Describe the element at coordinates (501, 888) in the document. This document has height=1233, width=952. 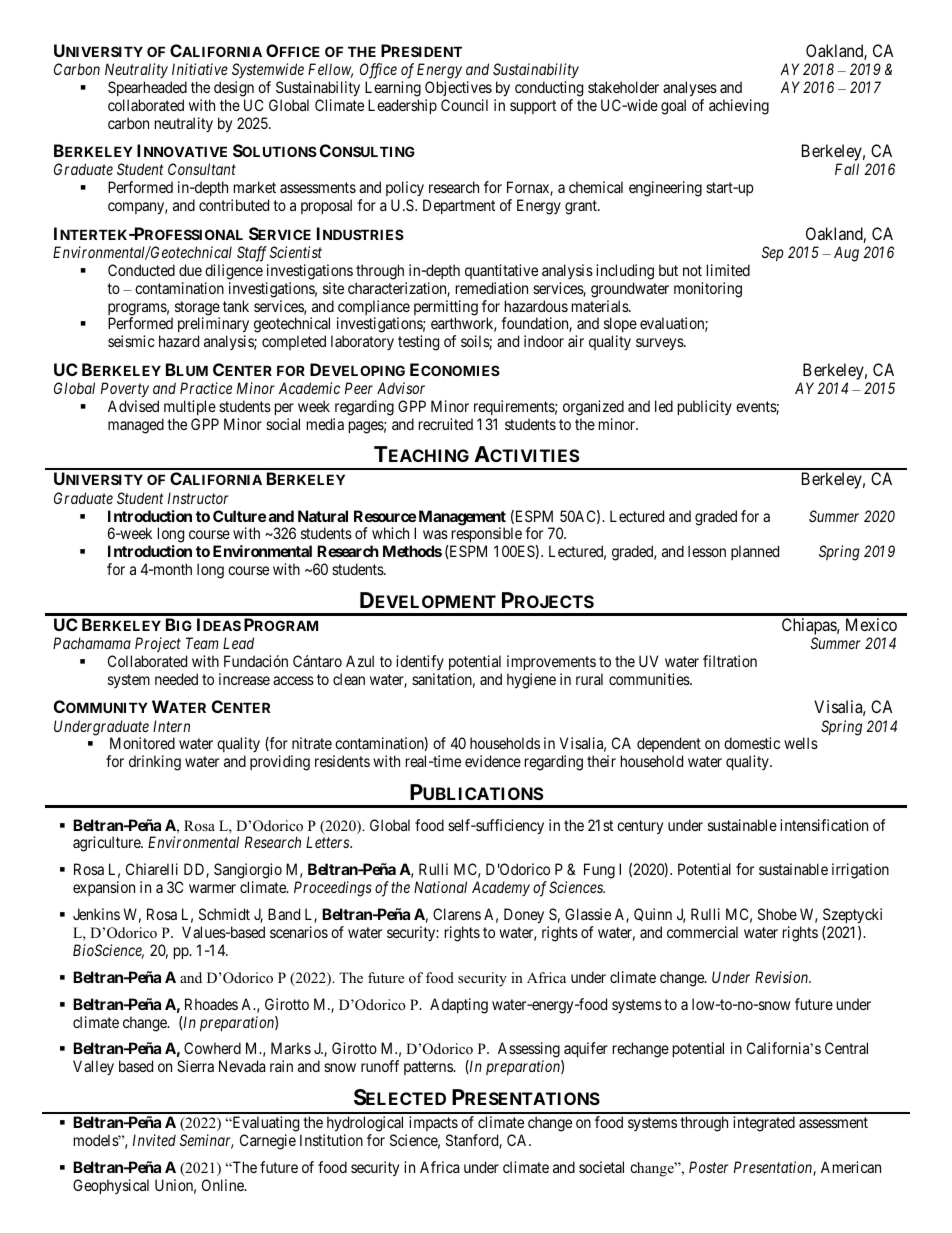
I see `Academy` at that location.
